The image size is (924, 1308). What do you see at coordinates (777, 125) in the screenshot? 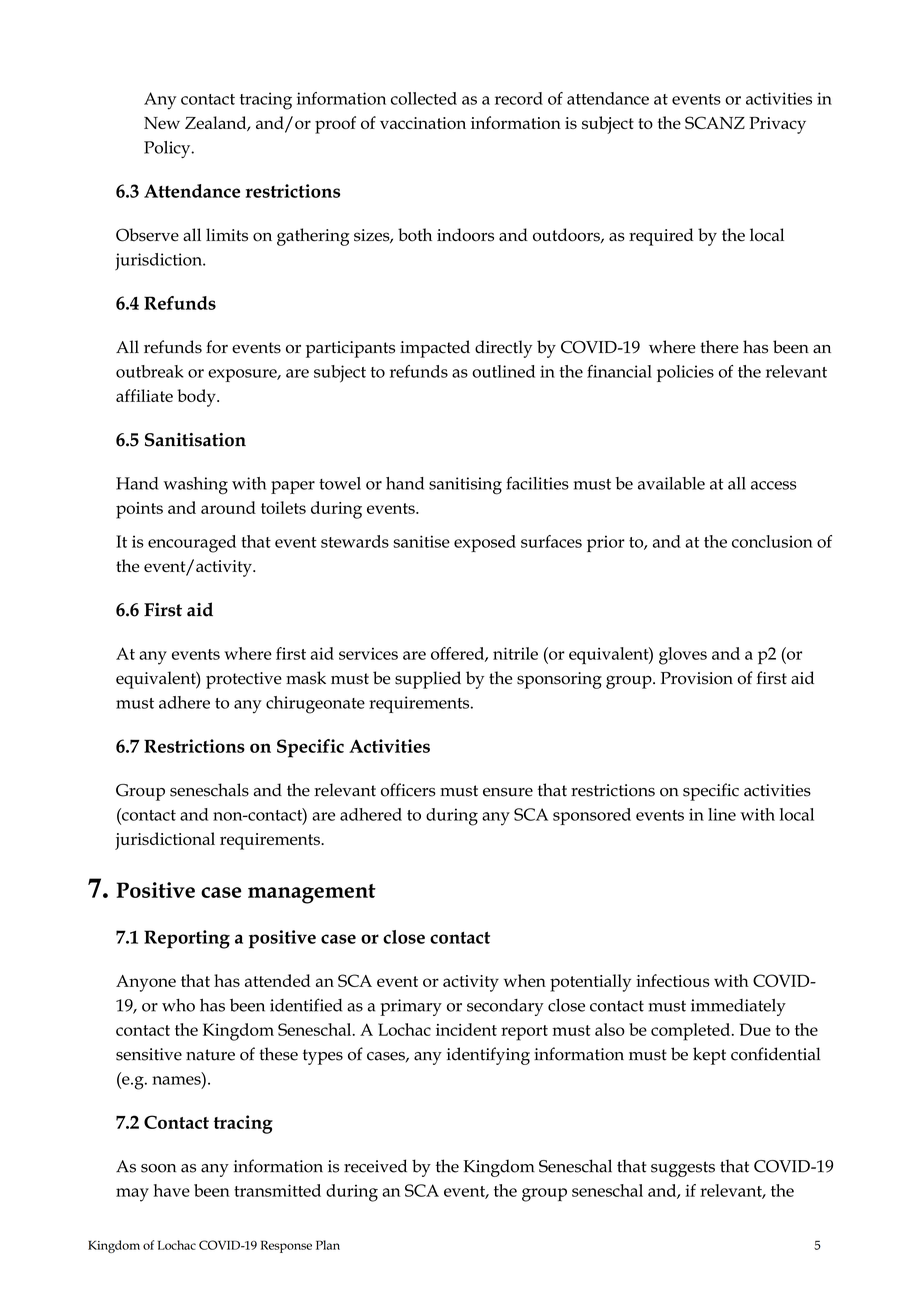
I see `Privacy` at bounding box center [777, 125].
